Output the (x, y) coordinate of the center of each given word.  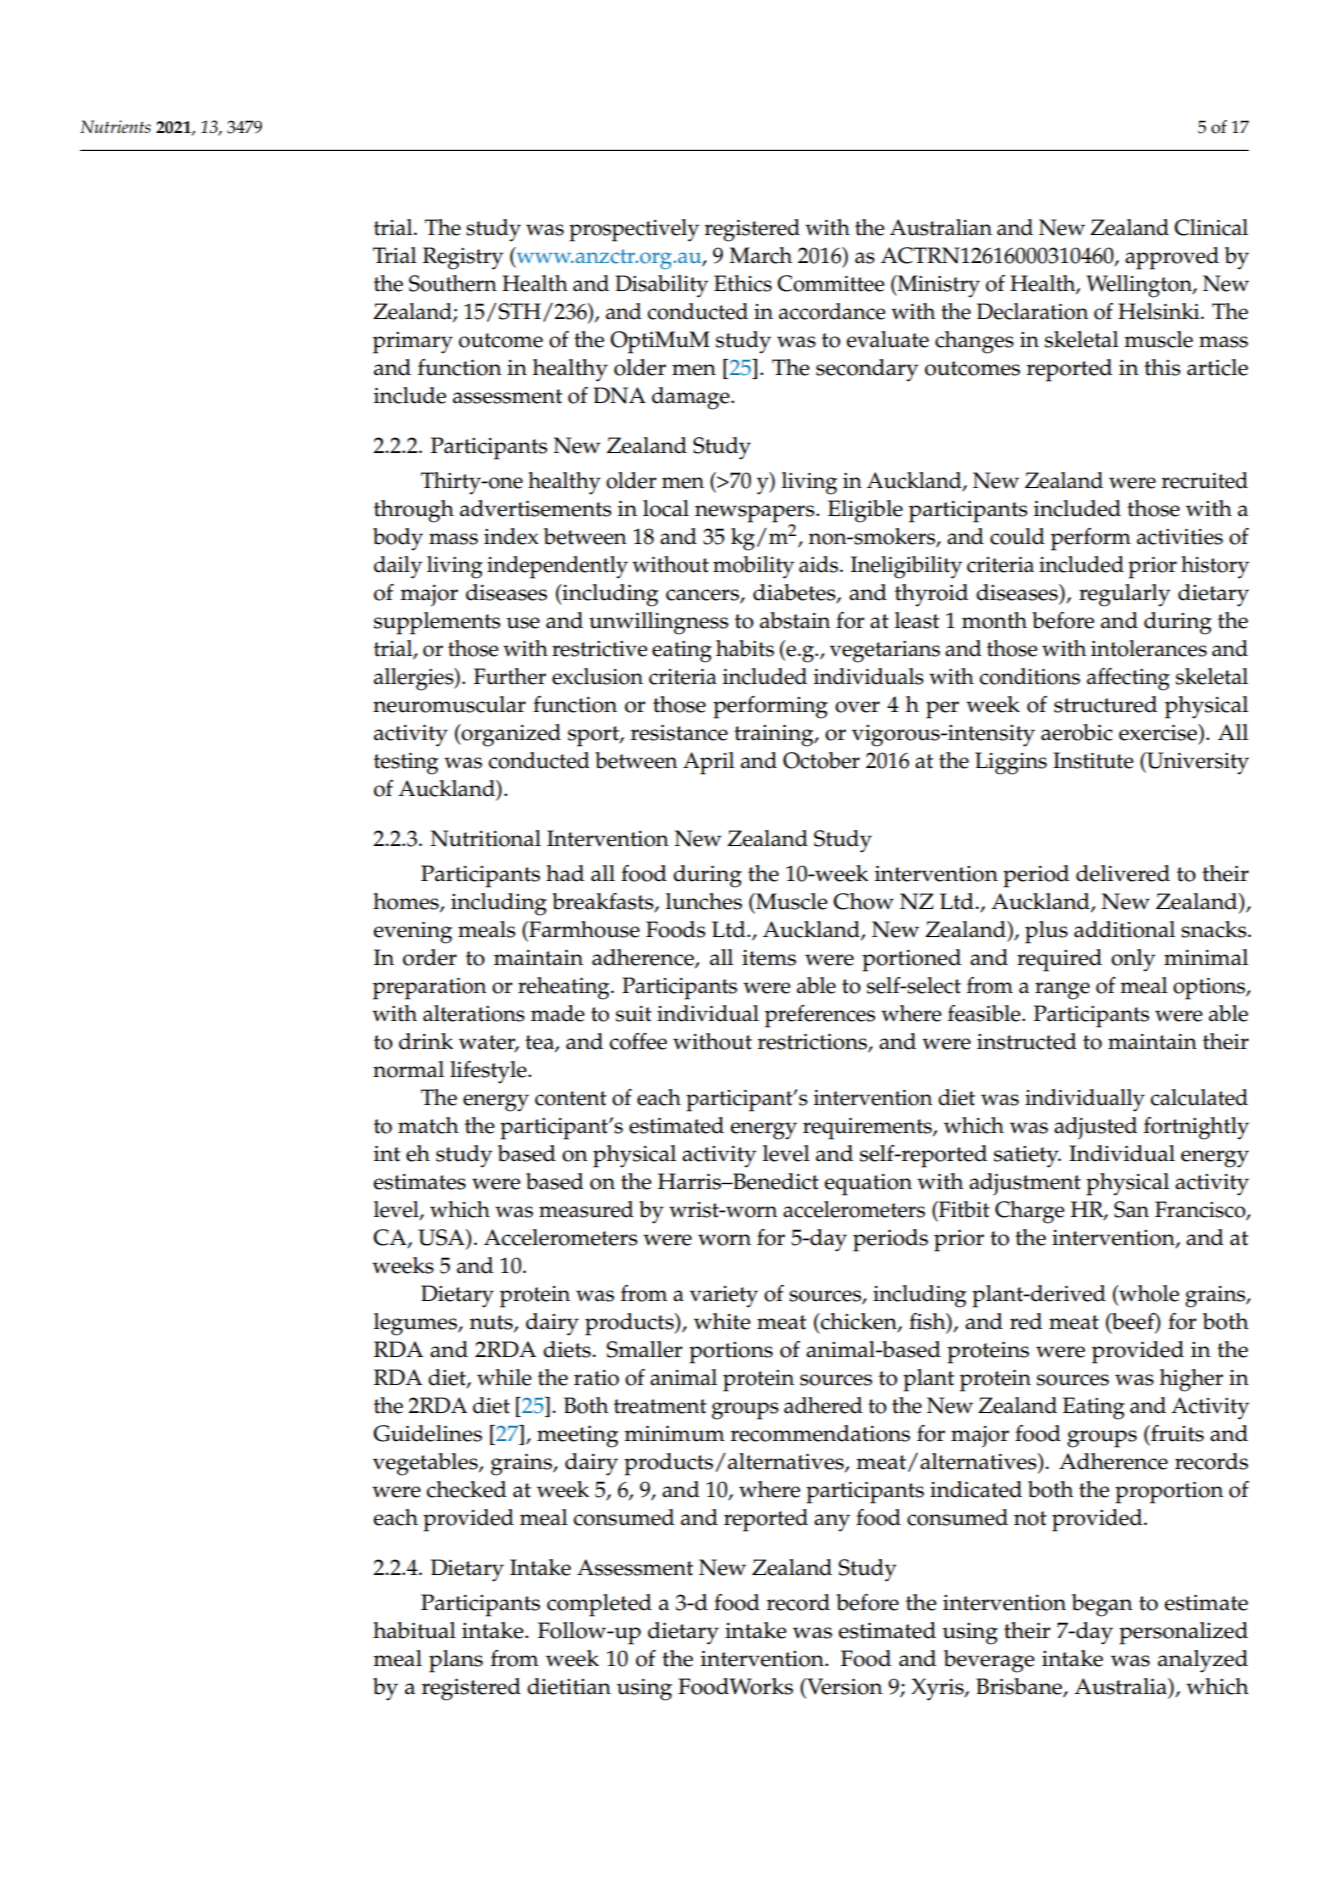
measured (586, 1209)
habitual (414, 1630)
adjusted (1095, 1128)
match (428, 1125)
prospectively (634, 230)
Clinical (1211, 227)
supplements (437, 623)
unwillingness (658, 623)
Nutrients (115, 126)
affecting (1128, 679)
